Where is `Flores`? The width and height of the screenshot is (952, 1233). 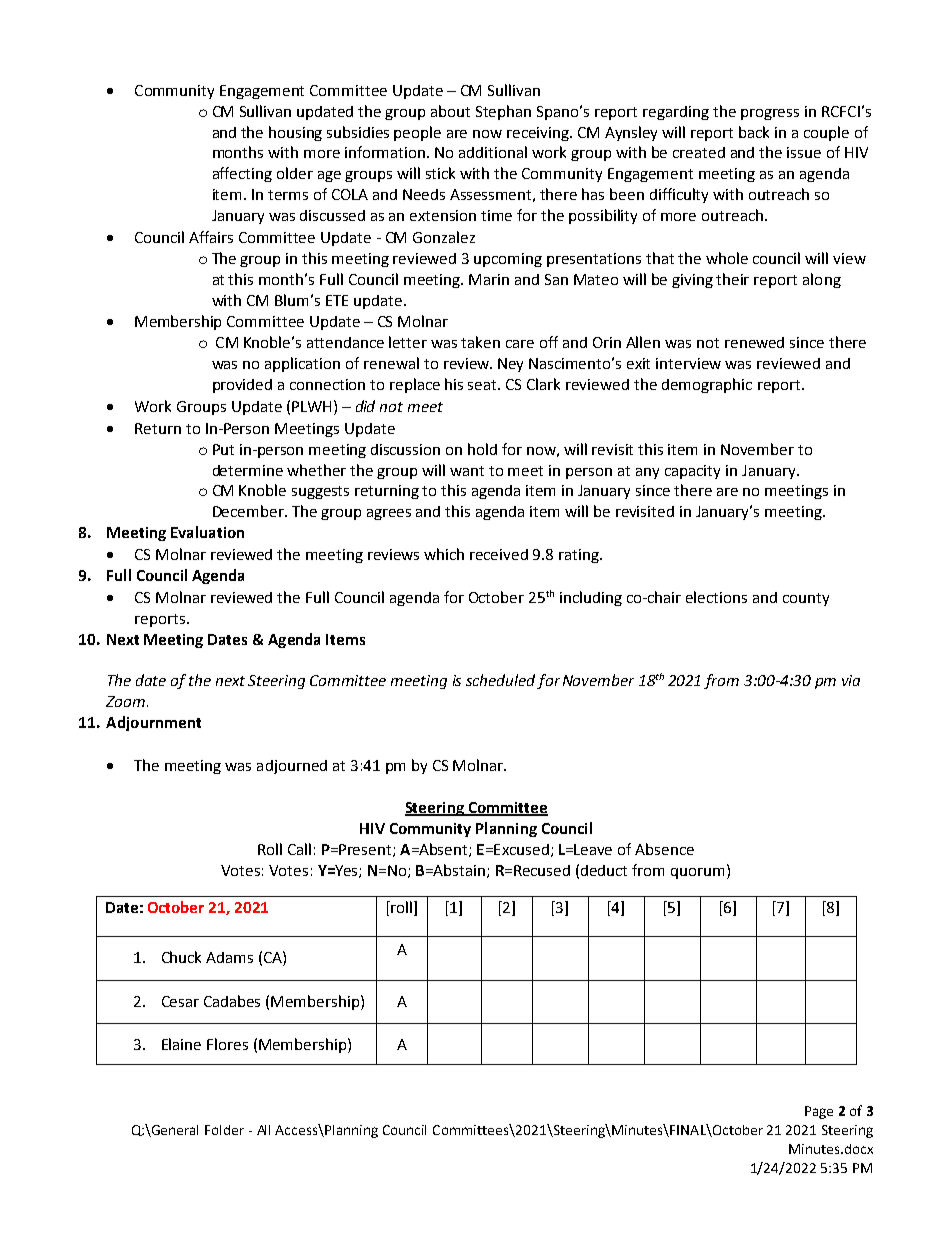
Flores is located at coordinates (227, 1044).
